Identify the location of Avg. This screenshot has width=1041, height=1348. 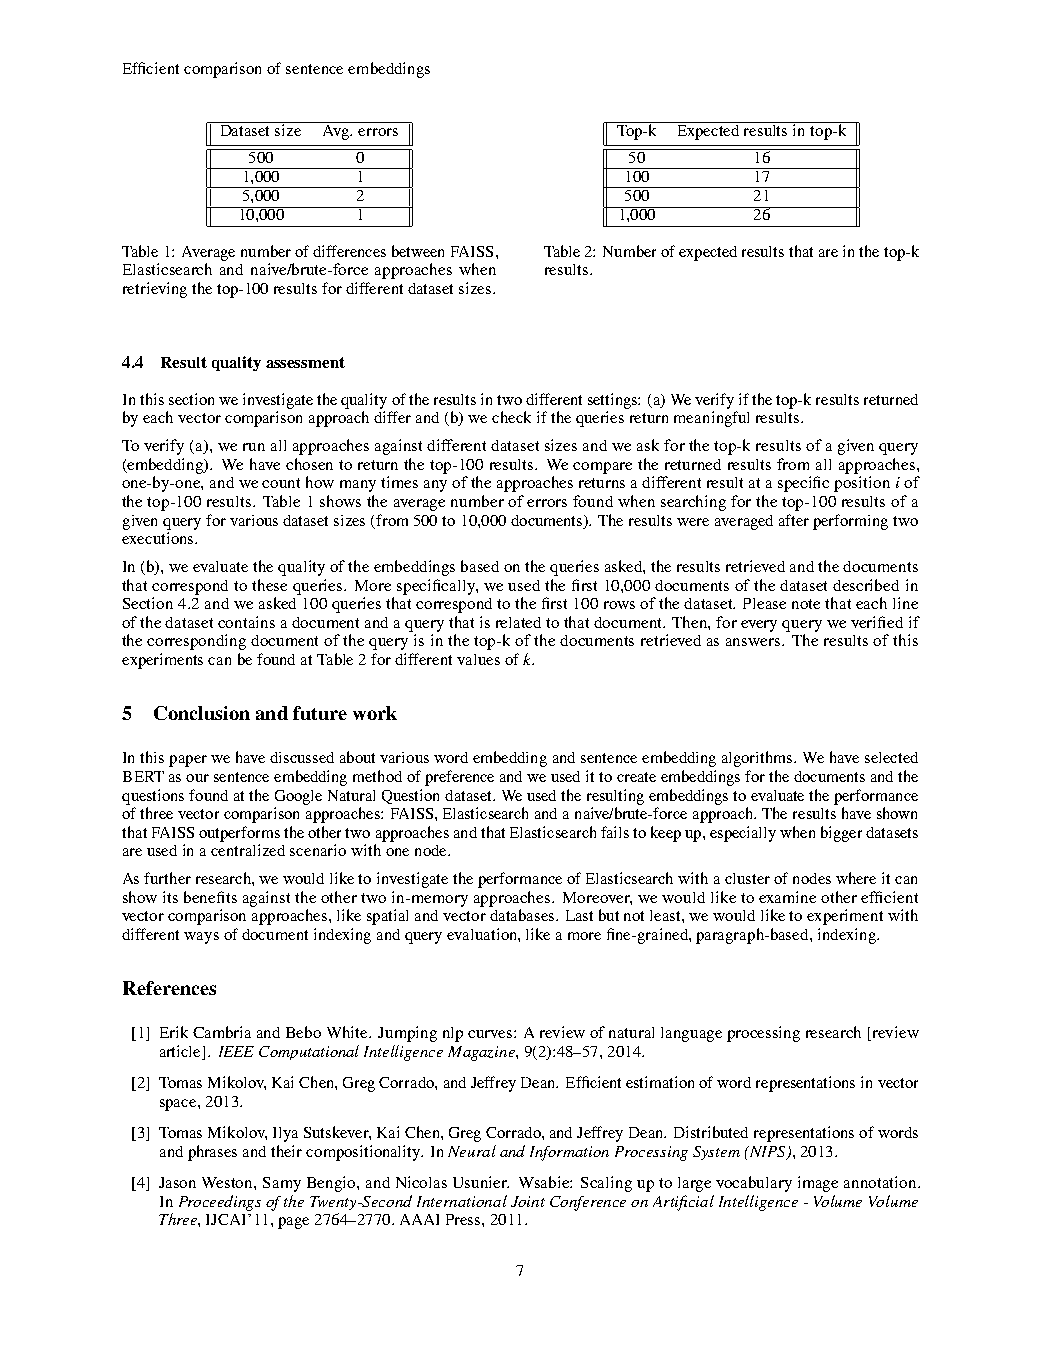
(336, 131).
